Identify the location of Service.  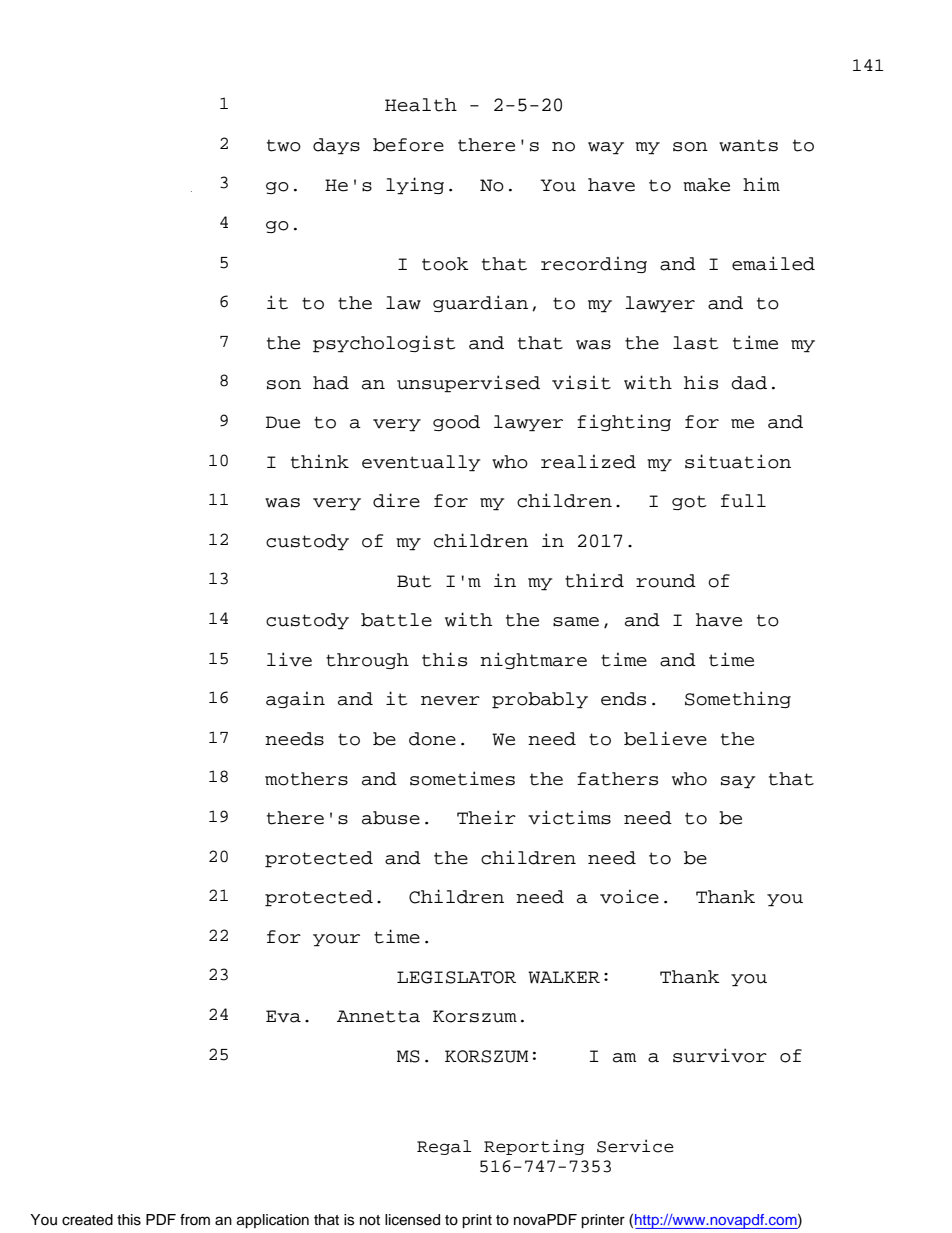
(635, 1146).
